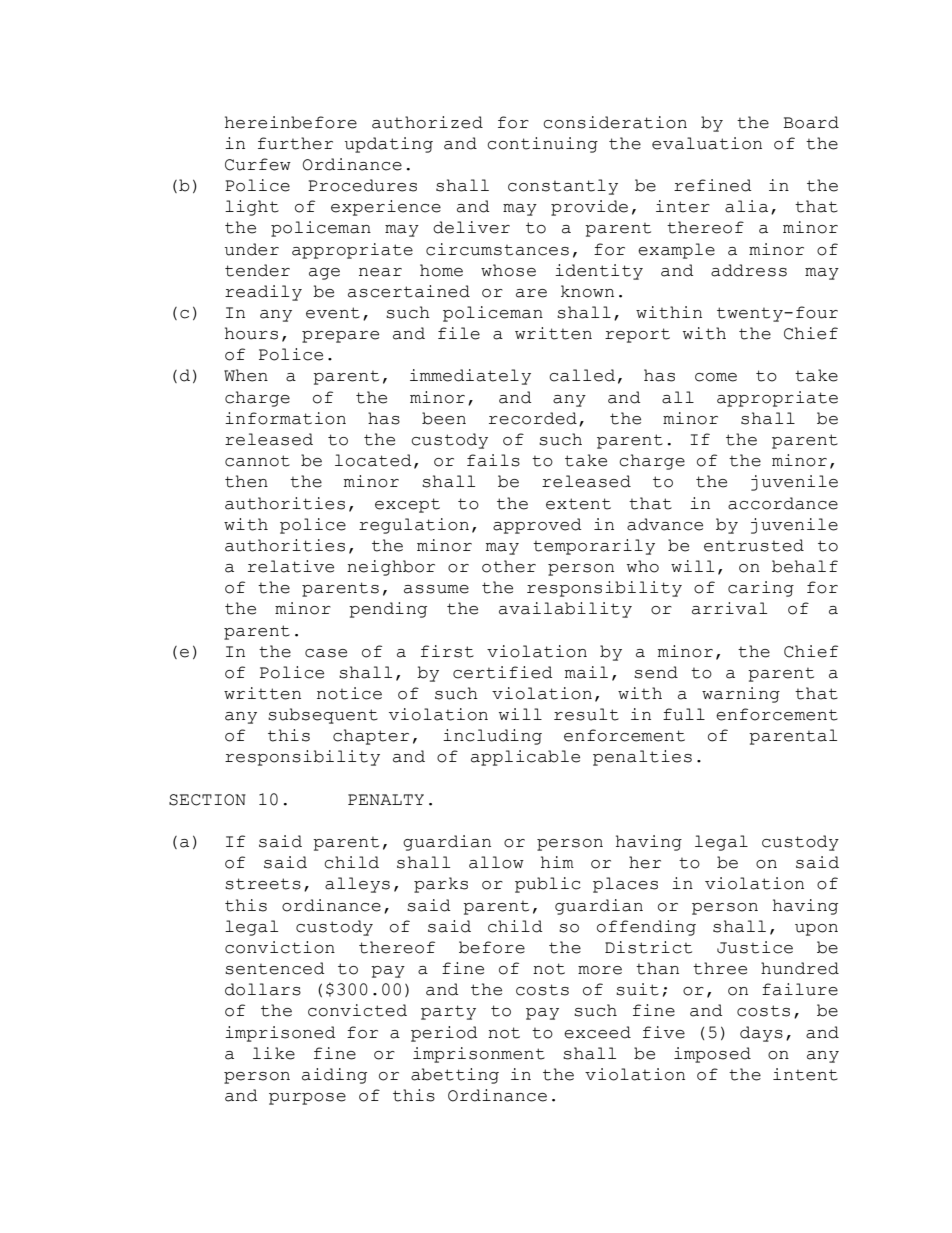 Image resolution: width=952 pixels, height=1233 pixels. I want to click on fails, so click(493, 460).
